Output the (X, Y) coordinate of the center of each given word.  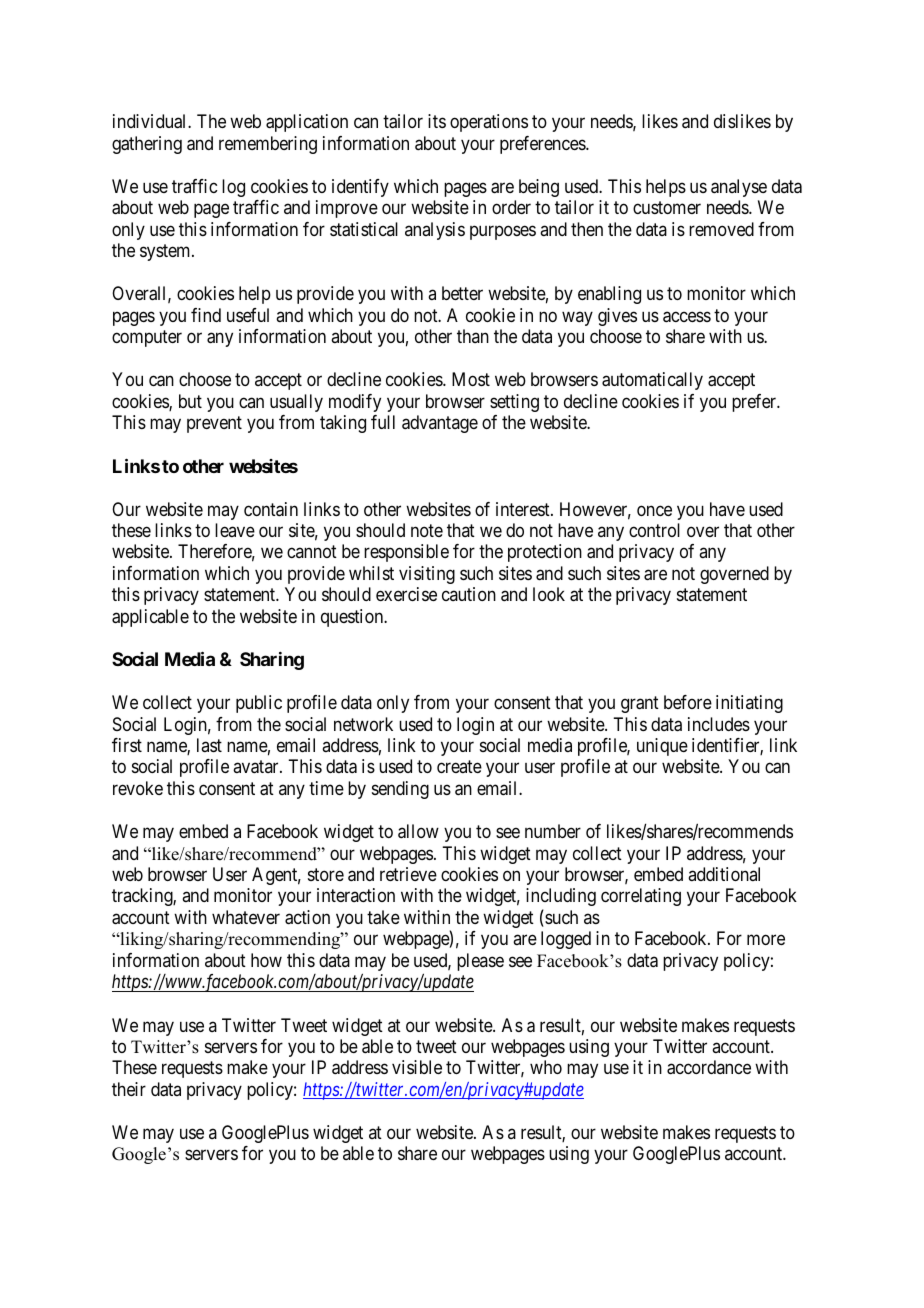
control (654, 530)
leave (235, 530)
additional (724, 874)
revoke (138, 788)
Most (471, 379)
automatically (652, 381)
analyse (739, 188)
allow (418, 831)
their (129, 1089)
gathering (147, 145)
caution (469, 594)
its (437, 121)
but (190, 401)
